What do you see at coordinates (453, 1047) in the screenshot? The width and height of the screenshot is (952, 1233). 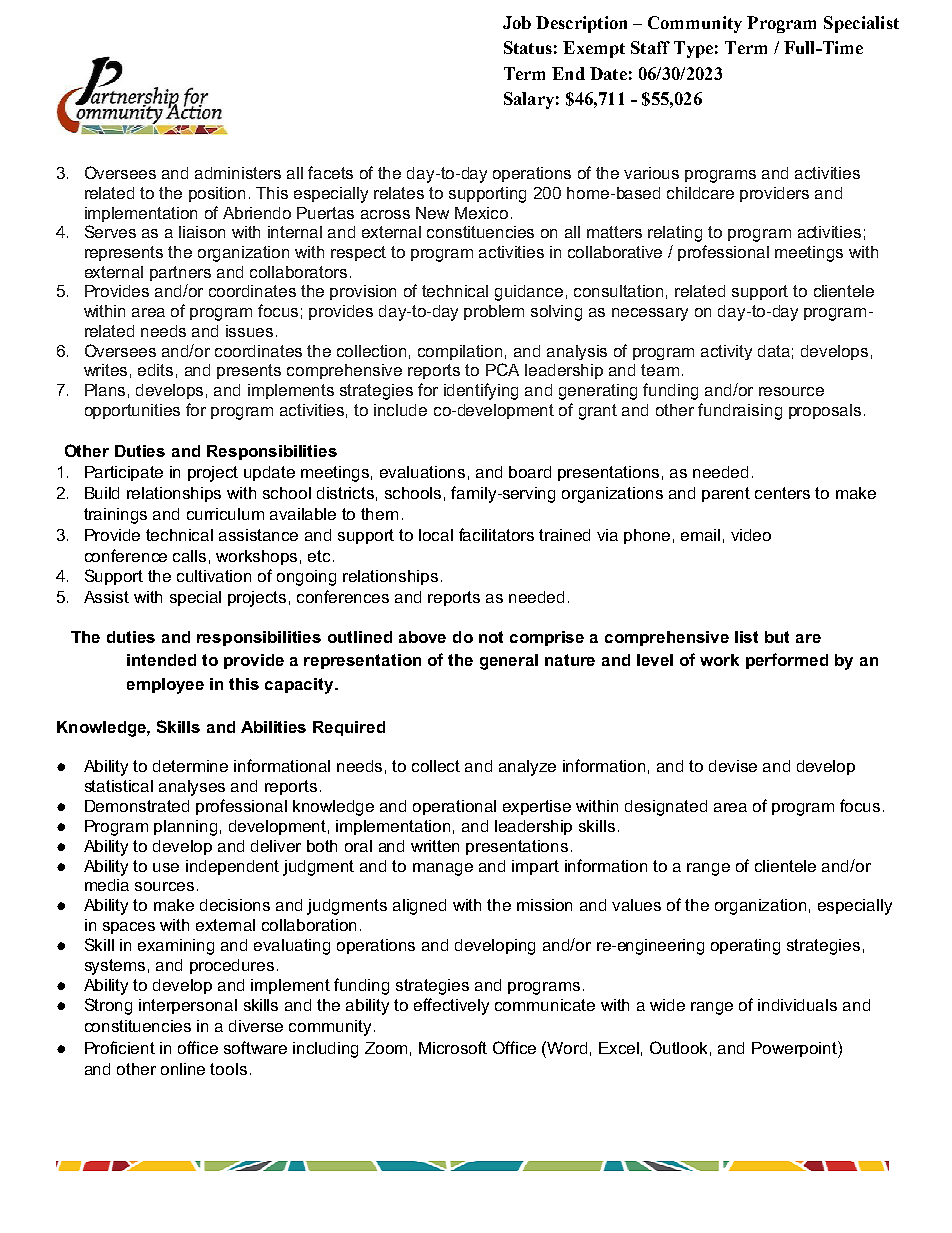 I see `Microsoft` at bounding box center [453, 1047].
